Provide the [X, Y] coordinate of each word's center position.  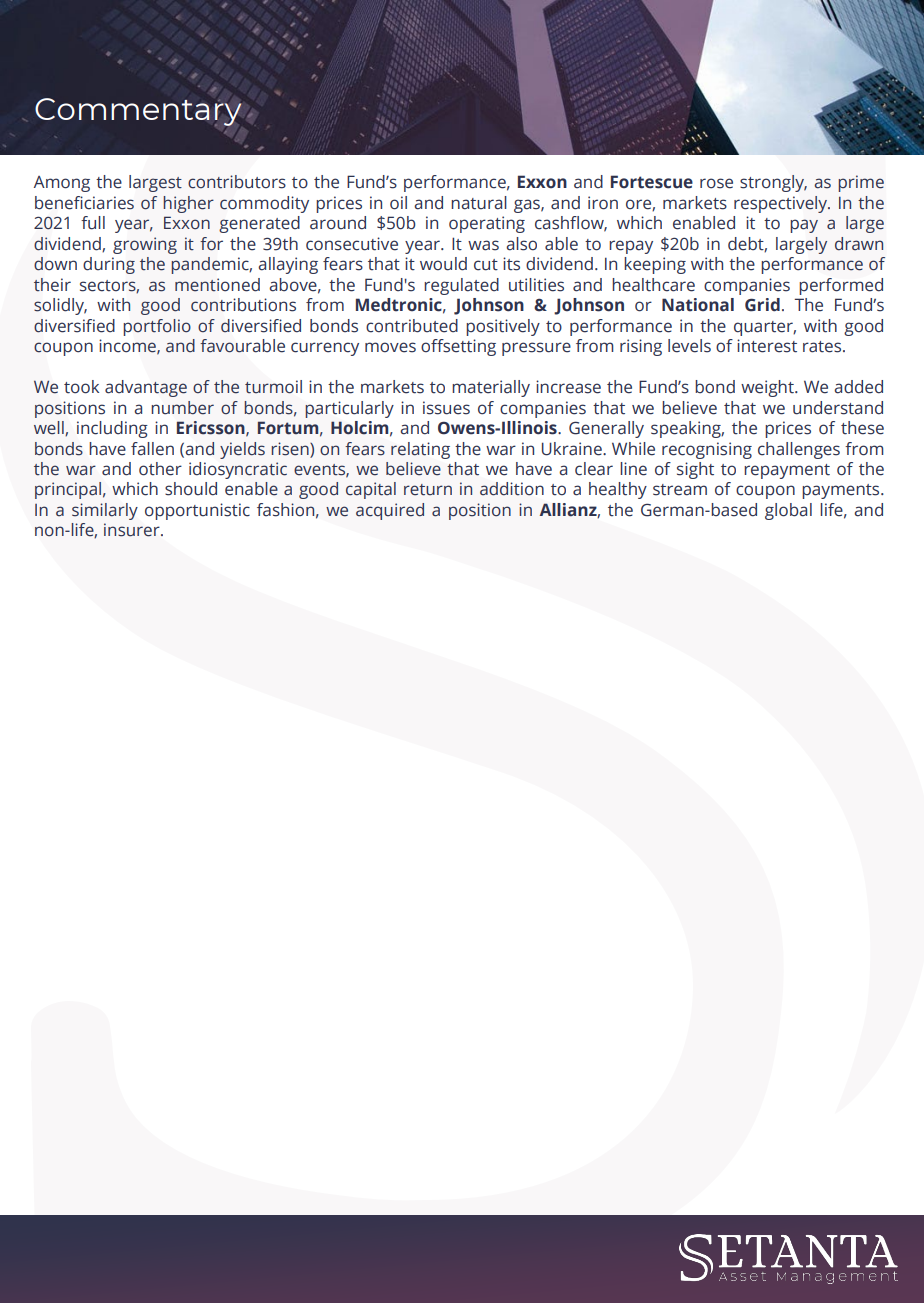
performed [841, 286]
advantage [146, 388]
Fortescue [652, 182]
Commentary [138, 113]
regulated [461, 286]
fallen [152, 449]
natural [479, 203]
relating [420, 450]
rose [716, 183]
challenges [799, 450]
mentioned [217, 285]
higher [188, 204]
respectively [782, 204]
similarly [105, 511]
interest [767, 346]
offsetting [458, 347]
